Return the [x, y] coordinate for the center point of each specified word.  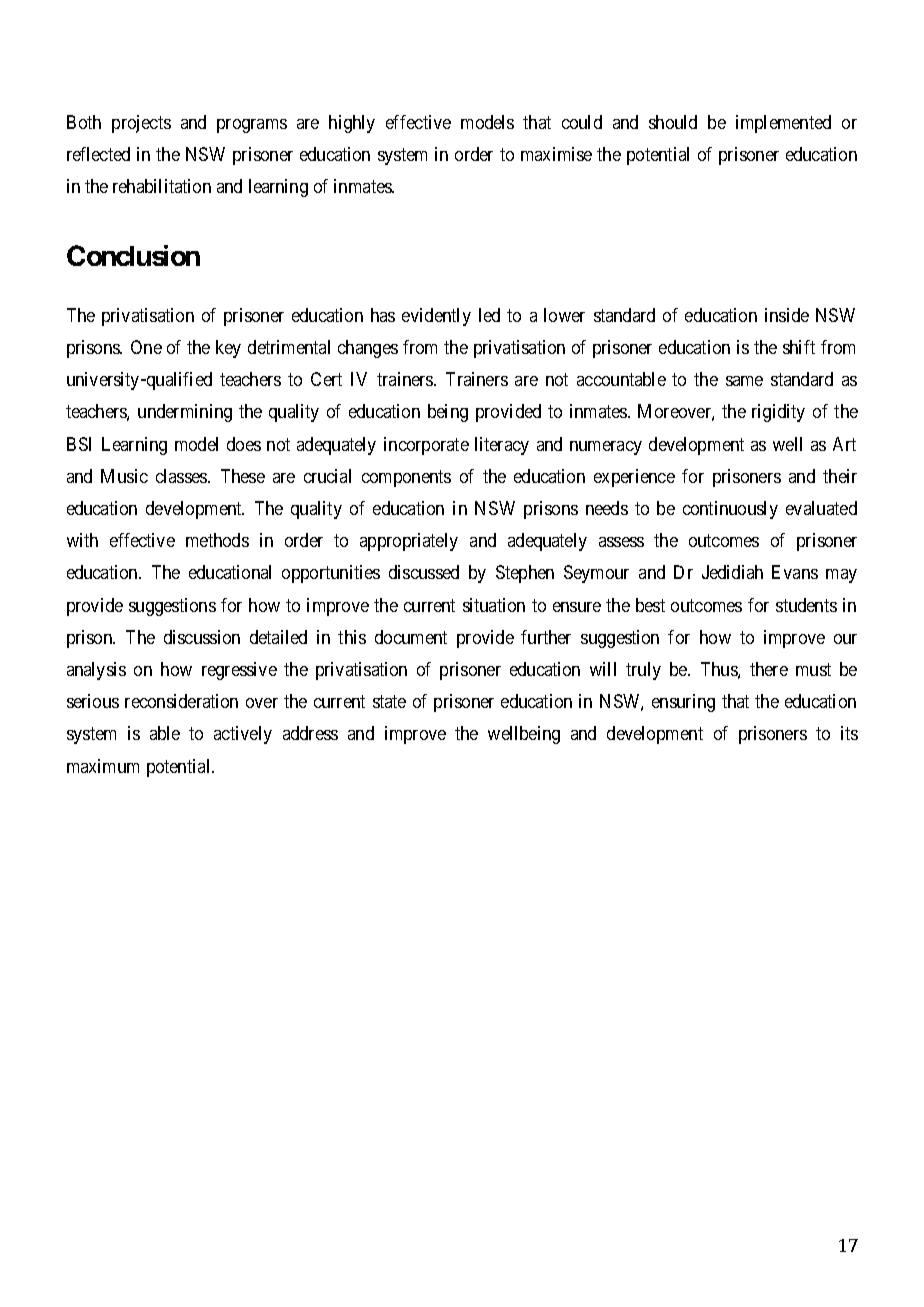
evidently [436, 317]
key [228, 349]
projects [141, 124]
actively [243, 735]
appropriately [409, 542]
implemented [783, 124]
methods [217, 540]
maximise [556, 154]
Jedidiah [732, 572]
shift [799, 347]
